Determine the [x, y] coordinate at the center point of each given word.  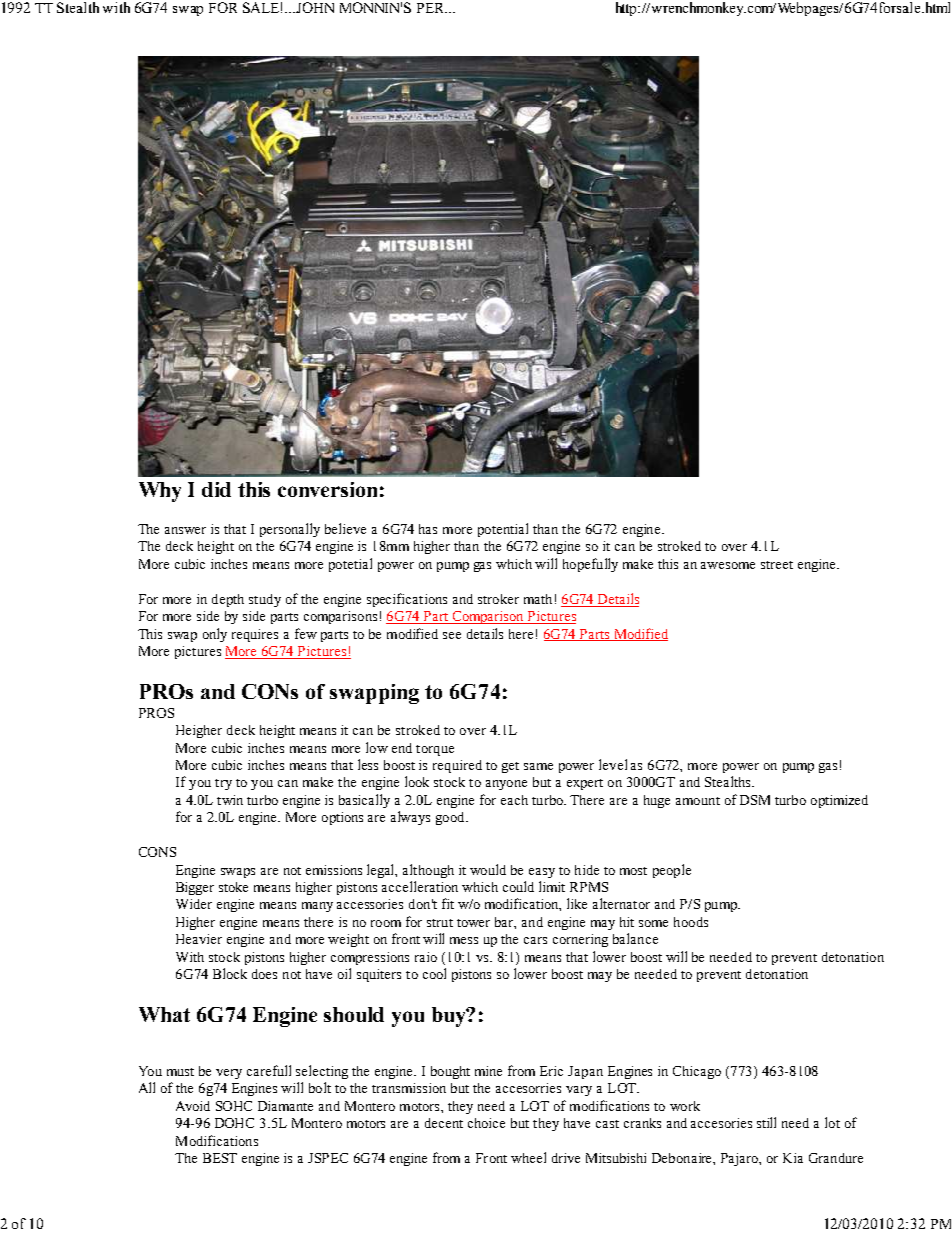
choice [486, 1123]
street [777, 565]
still [766, 1122]
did [216, 489]
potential [503, 530]
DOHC [234, 1123]
